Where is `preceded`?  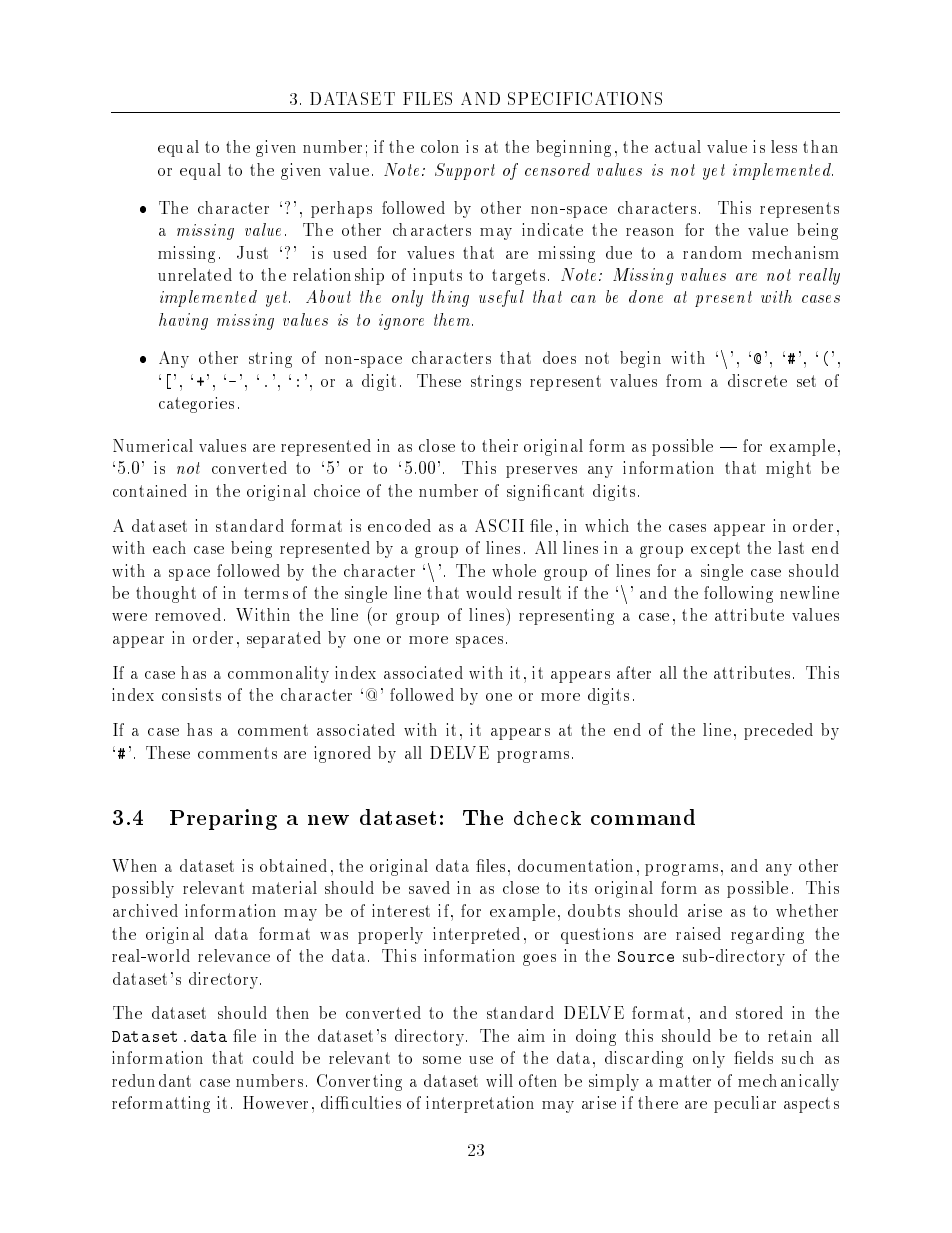
preceded is located at coordinates (778, 731).
